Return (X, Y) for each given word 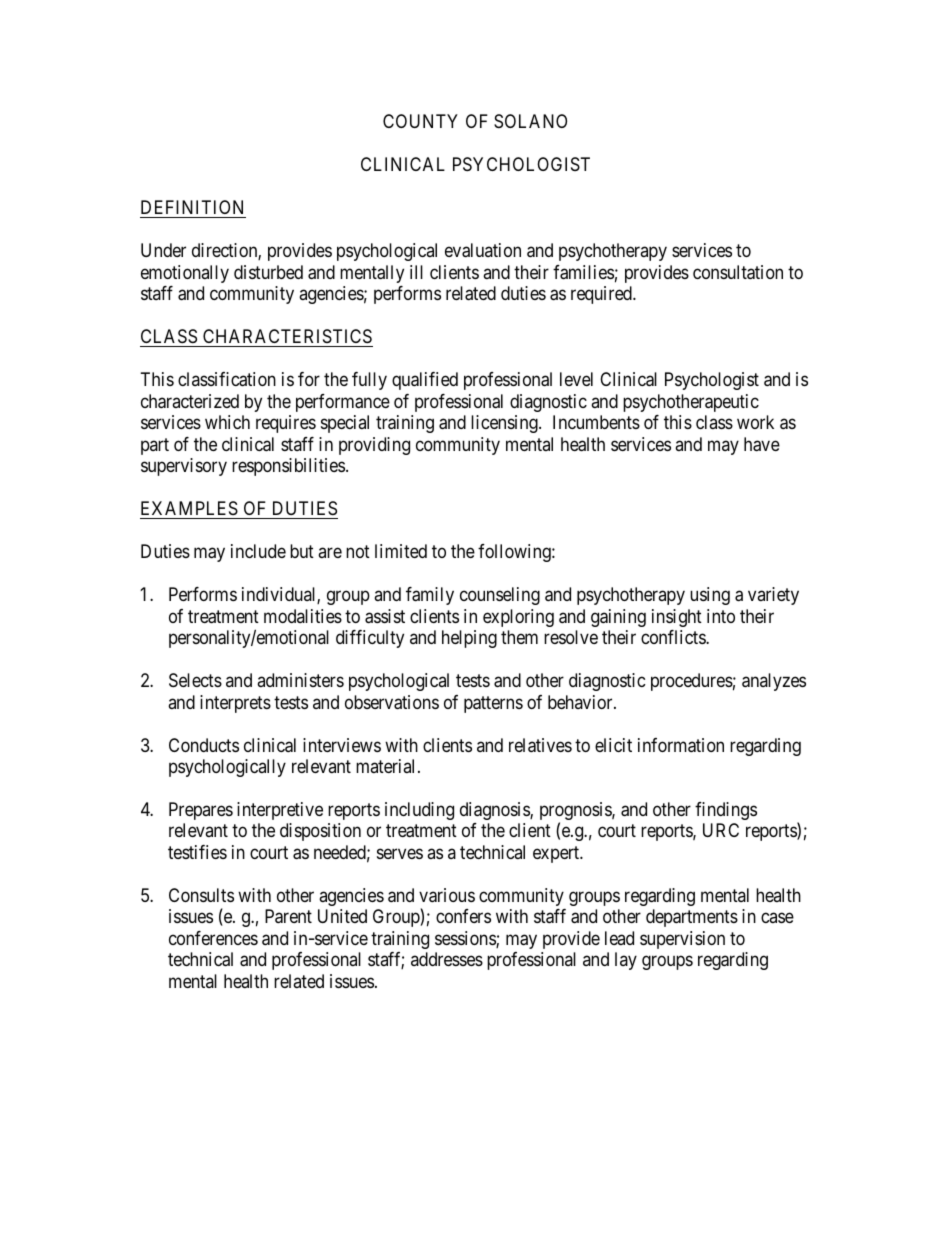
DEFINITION (193, 209)
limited (401, 551)
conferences (213, 938)
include (258, 551)
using (710, 596)
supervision (682, 940)
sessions (466, 939)
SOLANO (530, 121)
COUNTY (420, 121)
